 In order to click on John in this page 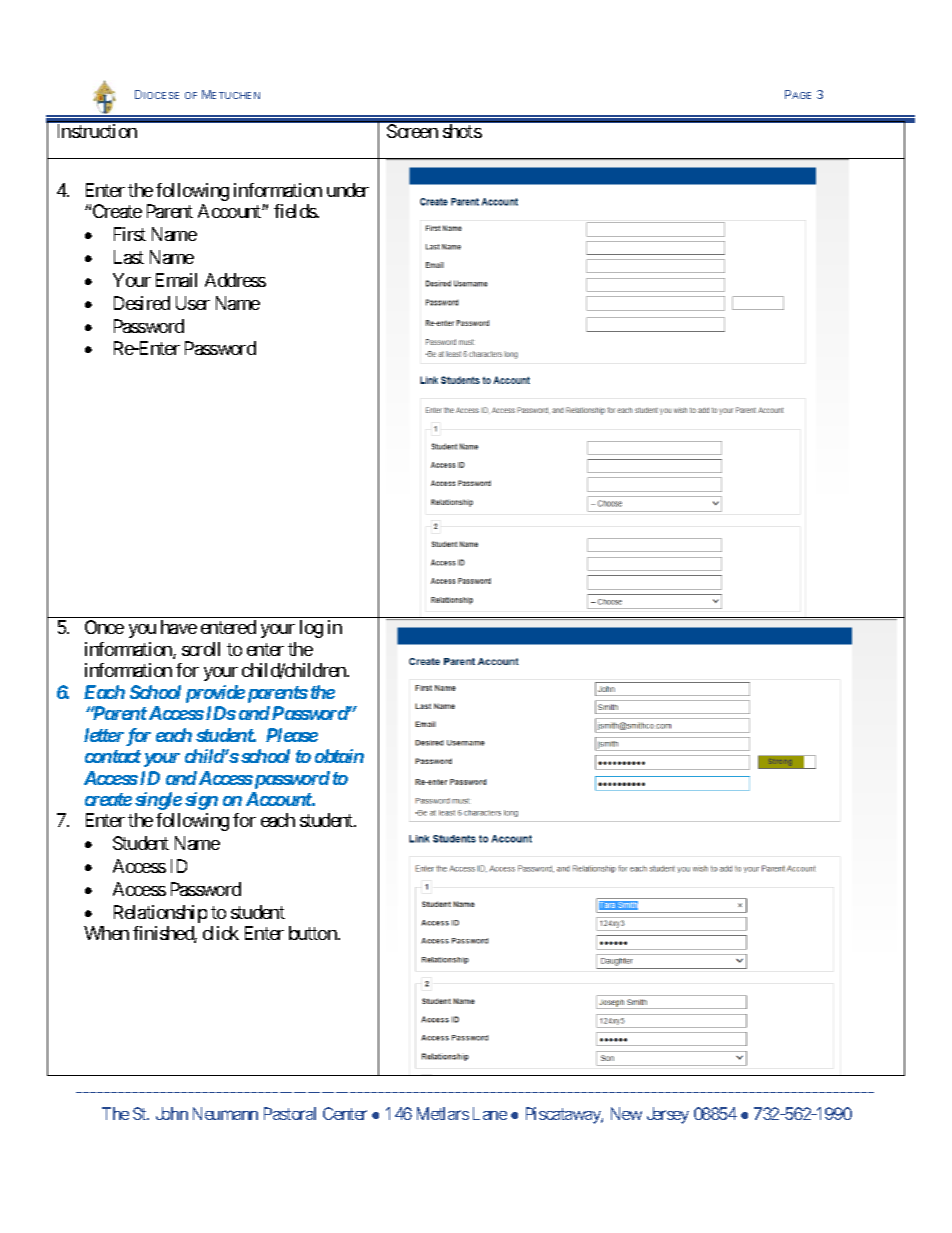, I will do `click(172, 1113)`.
